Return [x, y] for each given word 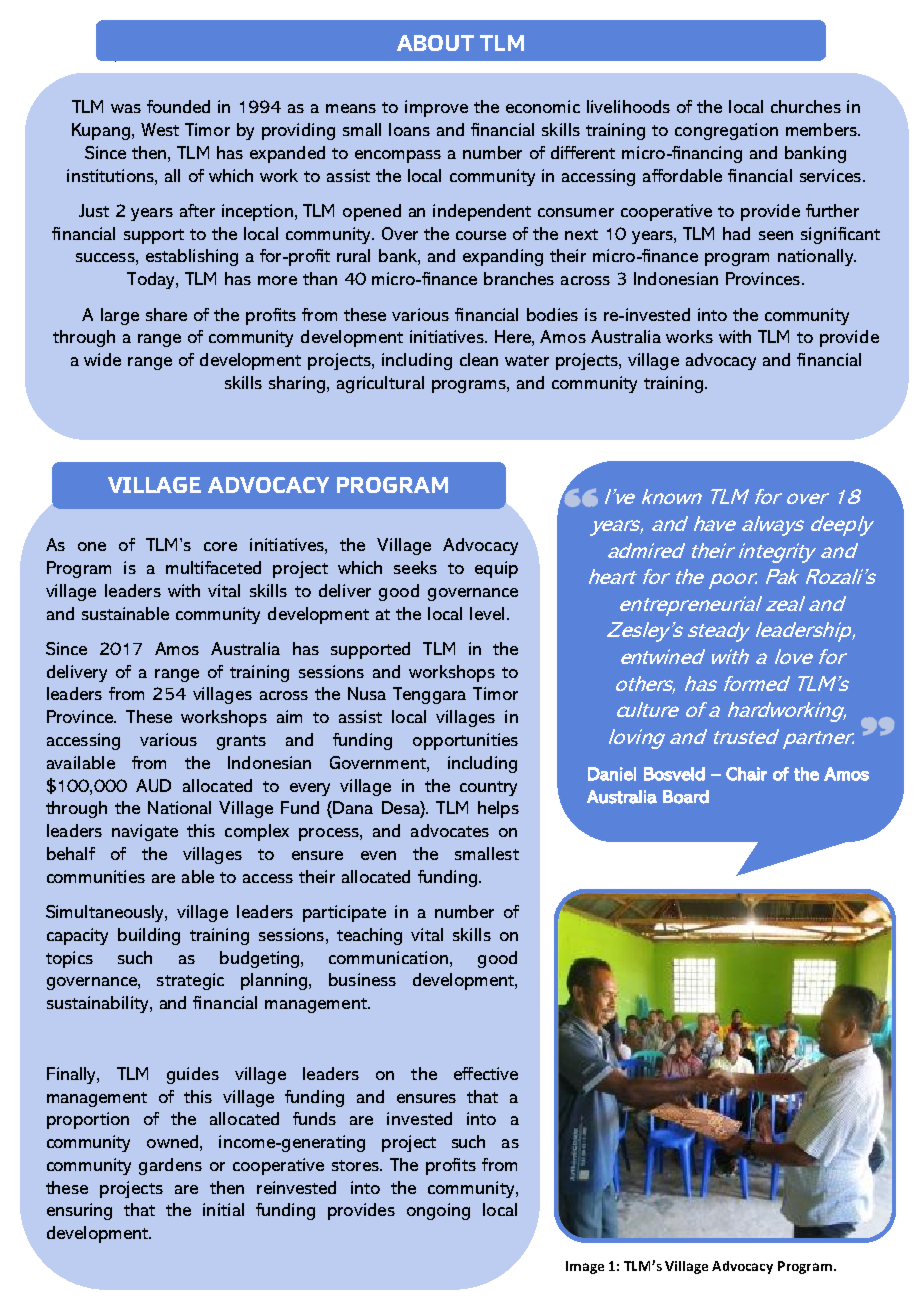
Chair [746, 774]
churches [806, 106]
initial [223, 1209]
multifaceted [213, 567]
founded [178, 106]
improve [436, 108]
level [487, 613]
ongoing [438, 1211]
